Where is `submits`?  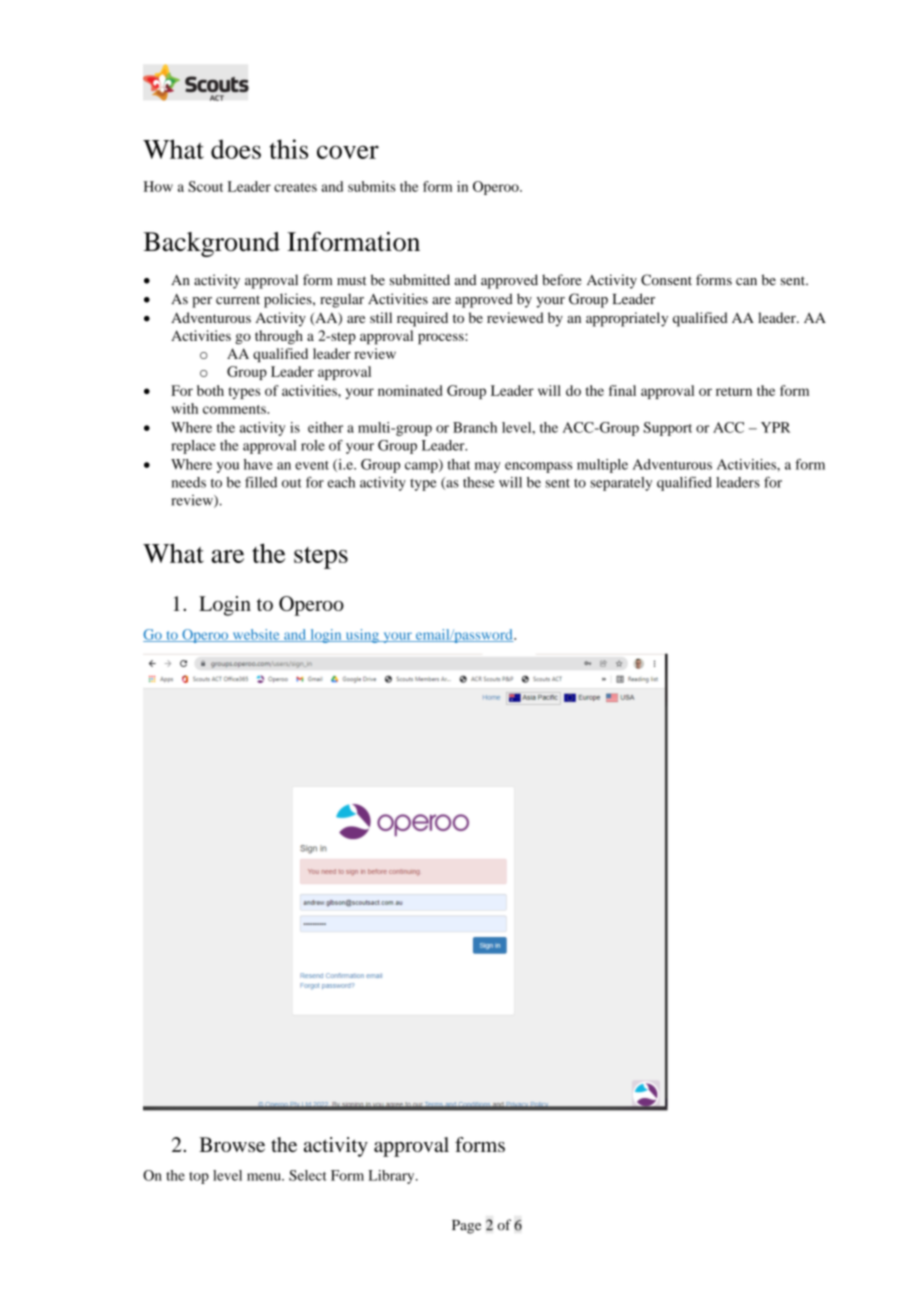
submits is located at coordinates (372, 186).
